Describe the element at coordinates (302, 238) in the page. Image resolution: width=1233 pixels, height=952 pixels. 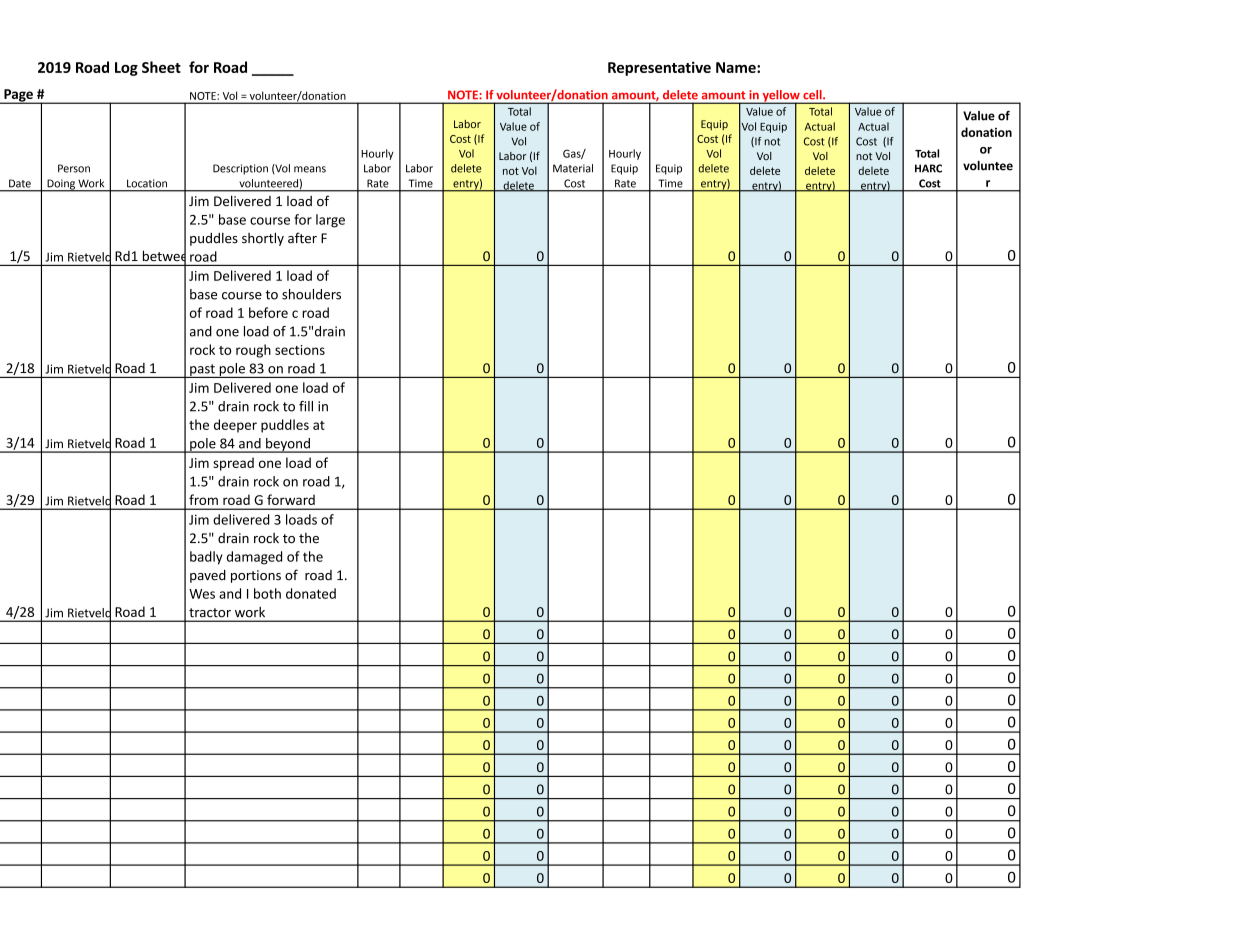
I see `after` at that location.
